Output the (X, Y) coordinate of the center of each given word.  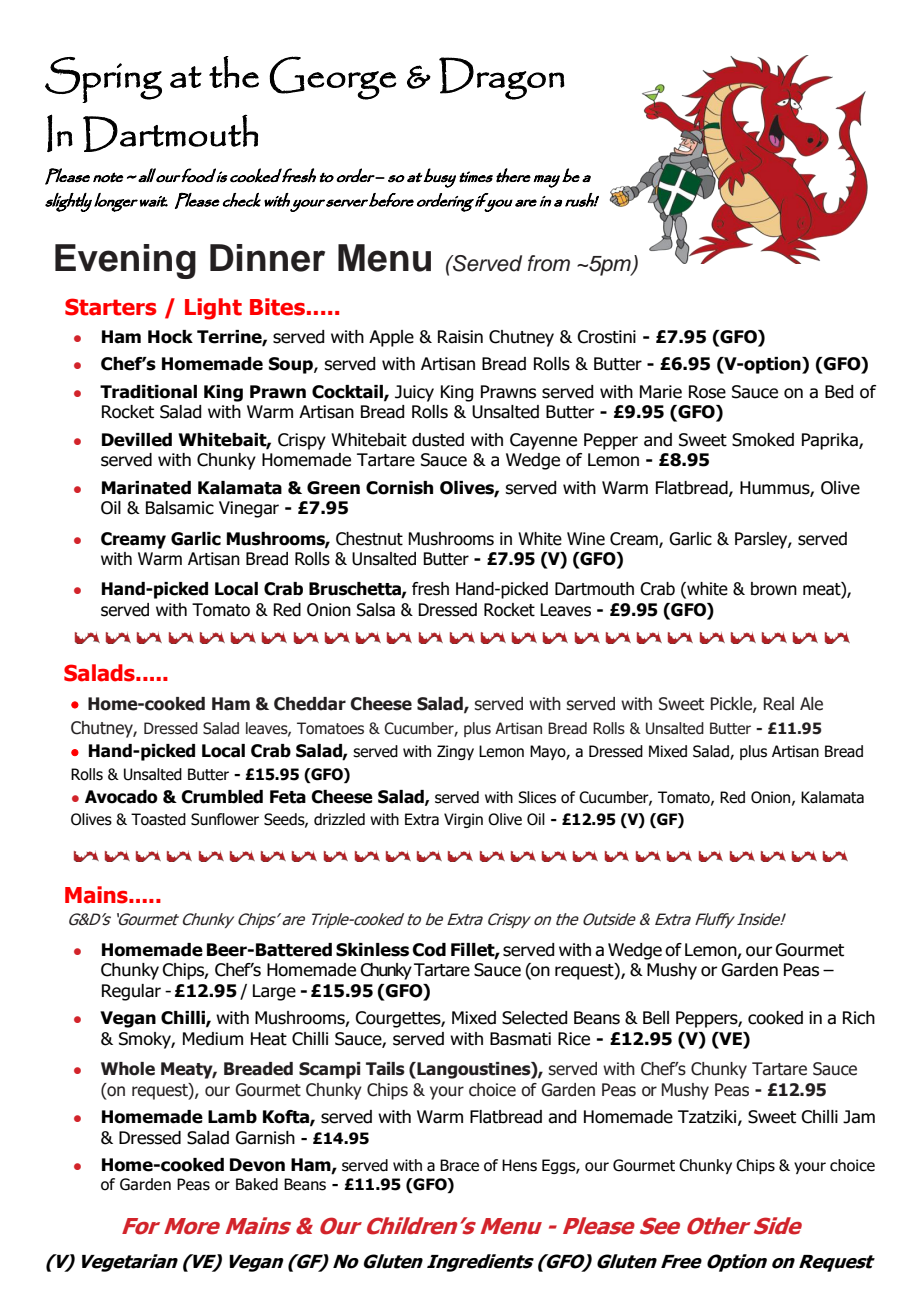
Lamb (232, 1117)
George (333, 78)
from (549, 263)
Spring (103, 80)
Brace (459, 1165)
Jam (859, 1117)
